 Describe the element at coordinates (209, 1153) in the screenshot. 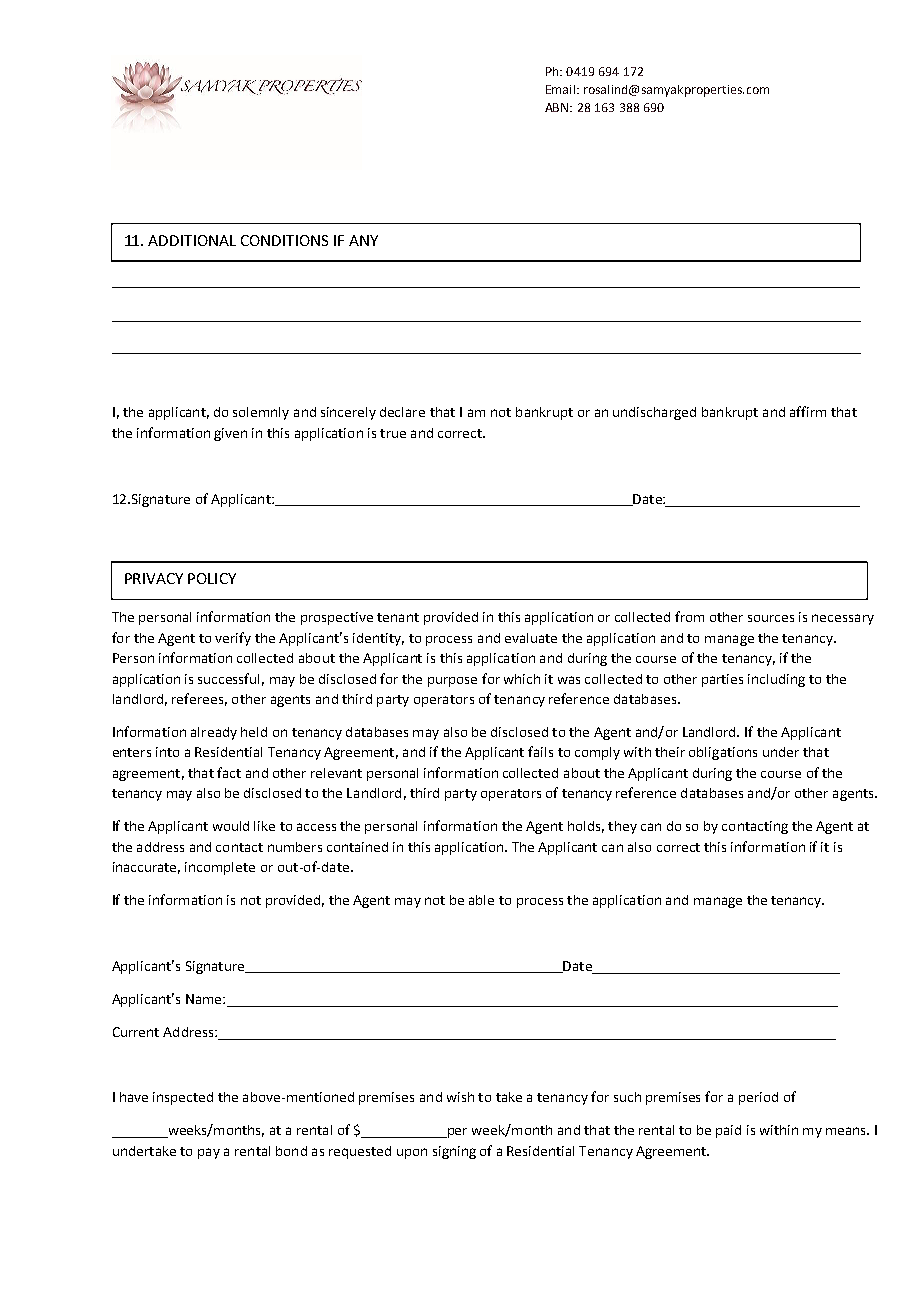

I see `pay` at that location.
